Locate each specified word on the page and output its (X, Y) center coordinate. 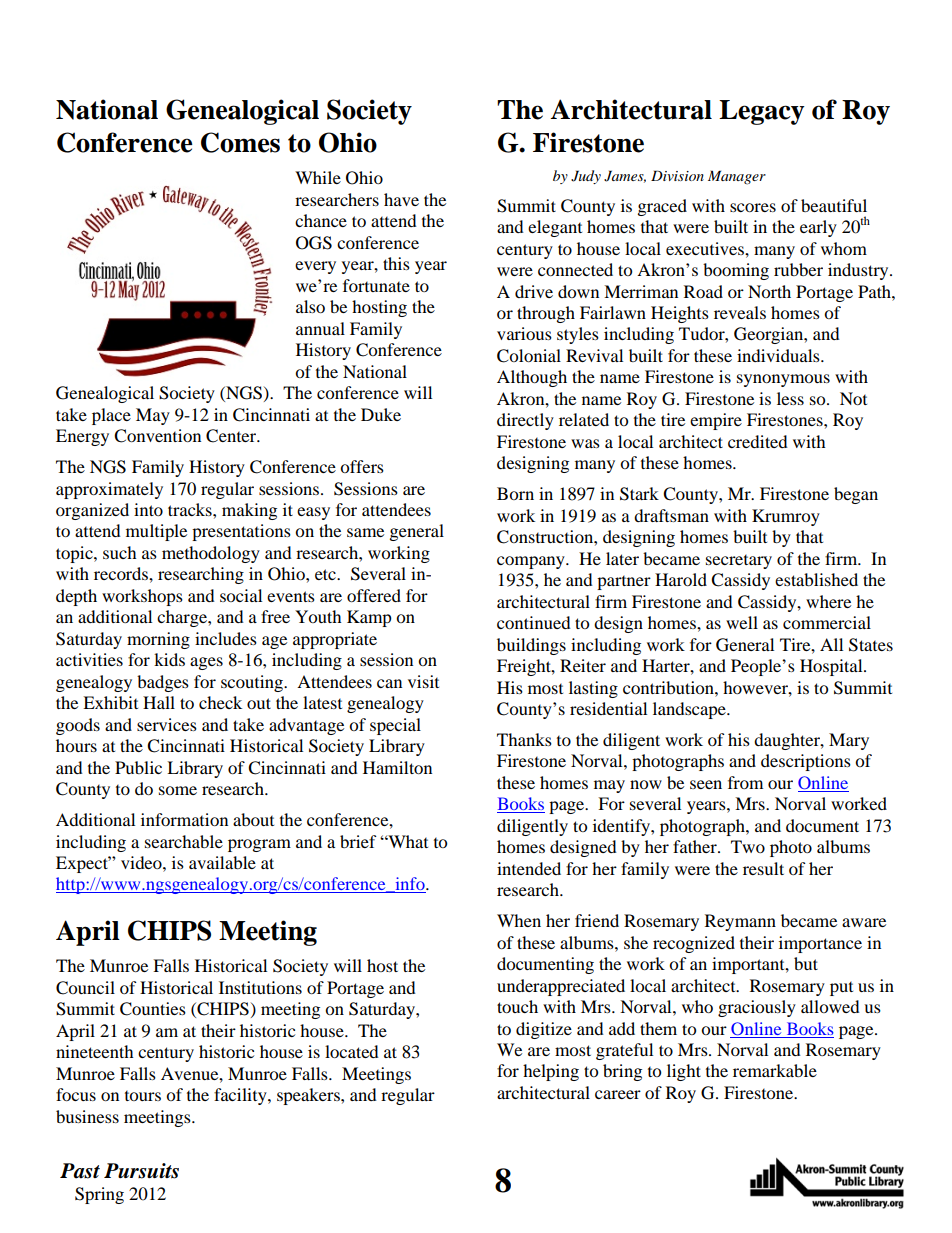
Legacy (762, 112)
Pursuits (141, 1171)
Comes (240, 142)
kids (169, 659)
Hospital (832, 667)
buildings (531, 646)
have (401, 199)
